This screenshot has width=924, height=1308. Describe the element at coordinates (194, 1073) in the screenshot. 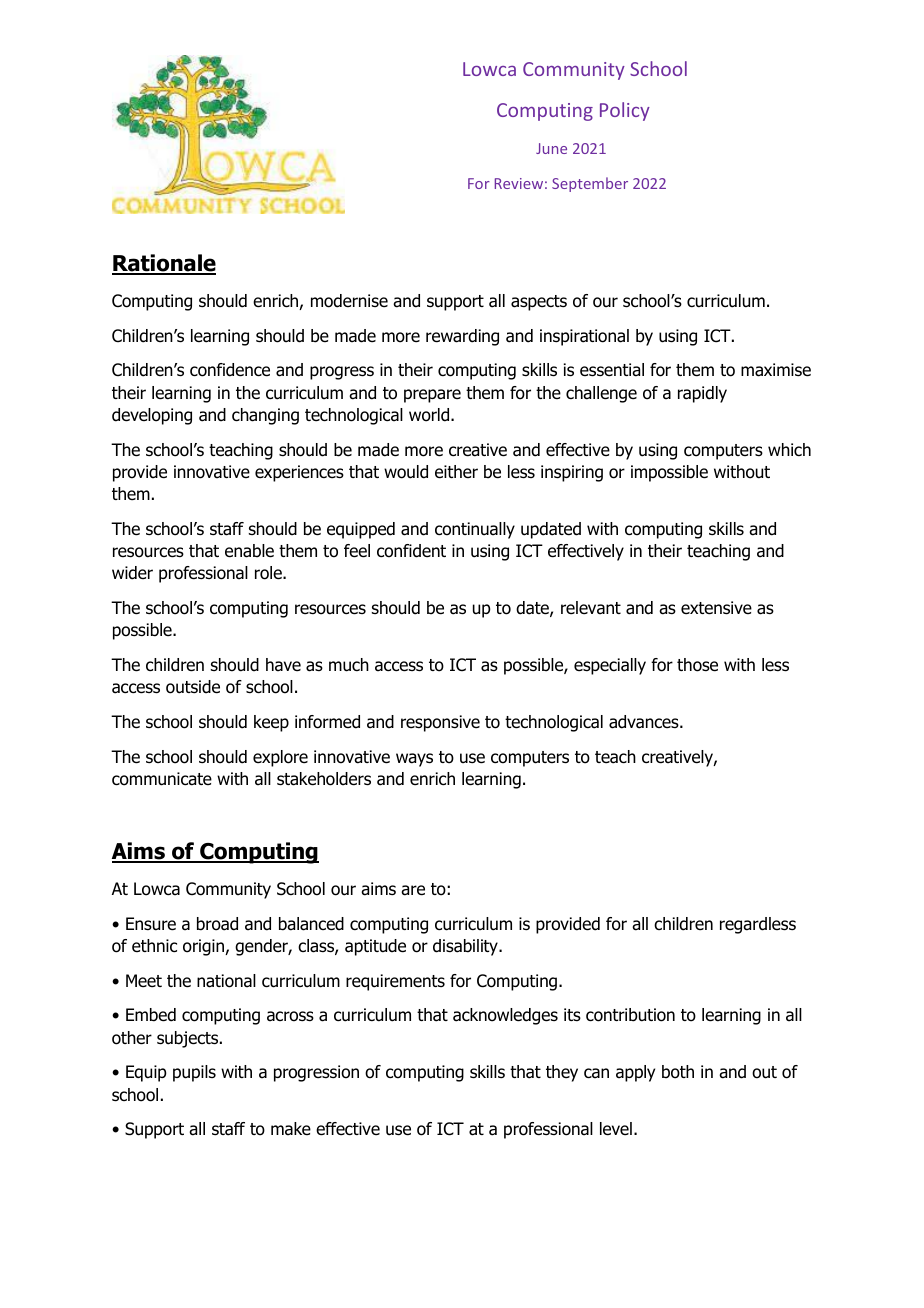

I see `pupils` at that location.
